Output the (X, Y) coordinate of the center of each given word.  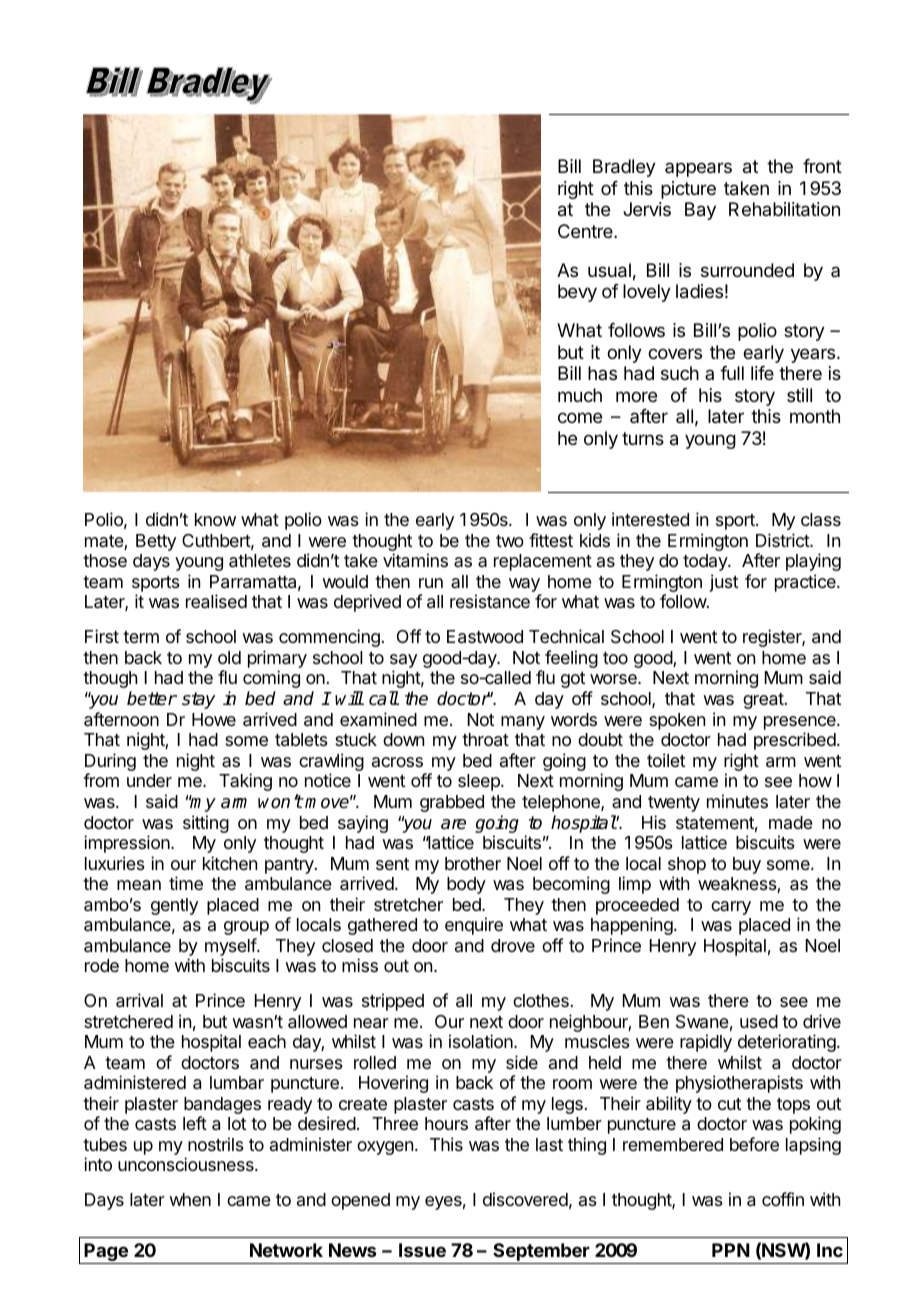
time (186, 883)
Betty (156, 542)
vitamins (415, 560)
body (466, 885)
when (190, 1199)
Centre (586, 231)
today (706, 562)
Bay (700, 211)
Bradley (624, 168)
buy (747, 865)
